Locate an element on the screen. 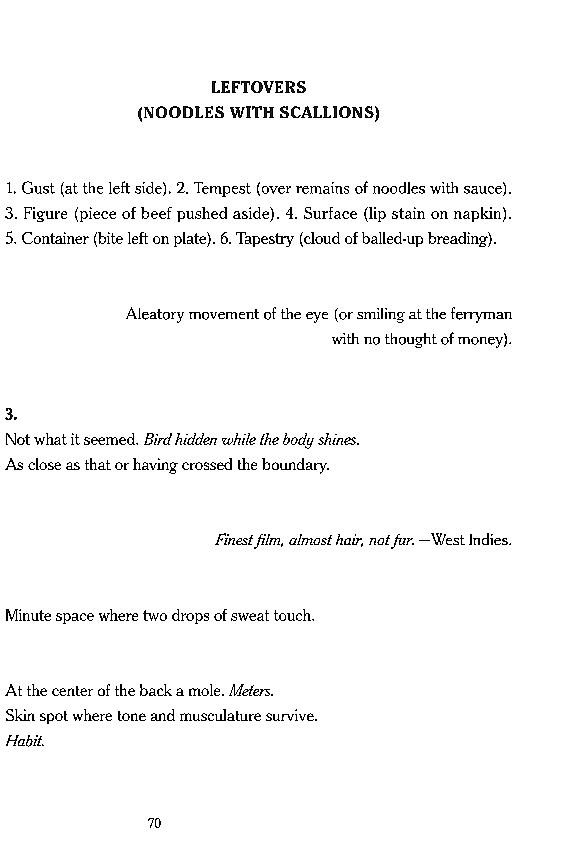  that is located at coordinates (98, 464).
